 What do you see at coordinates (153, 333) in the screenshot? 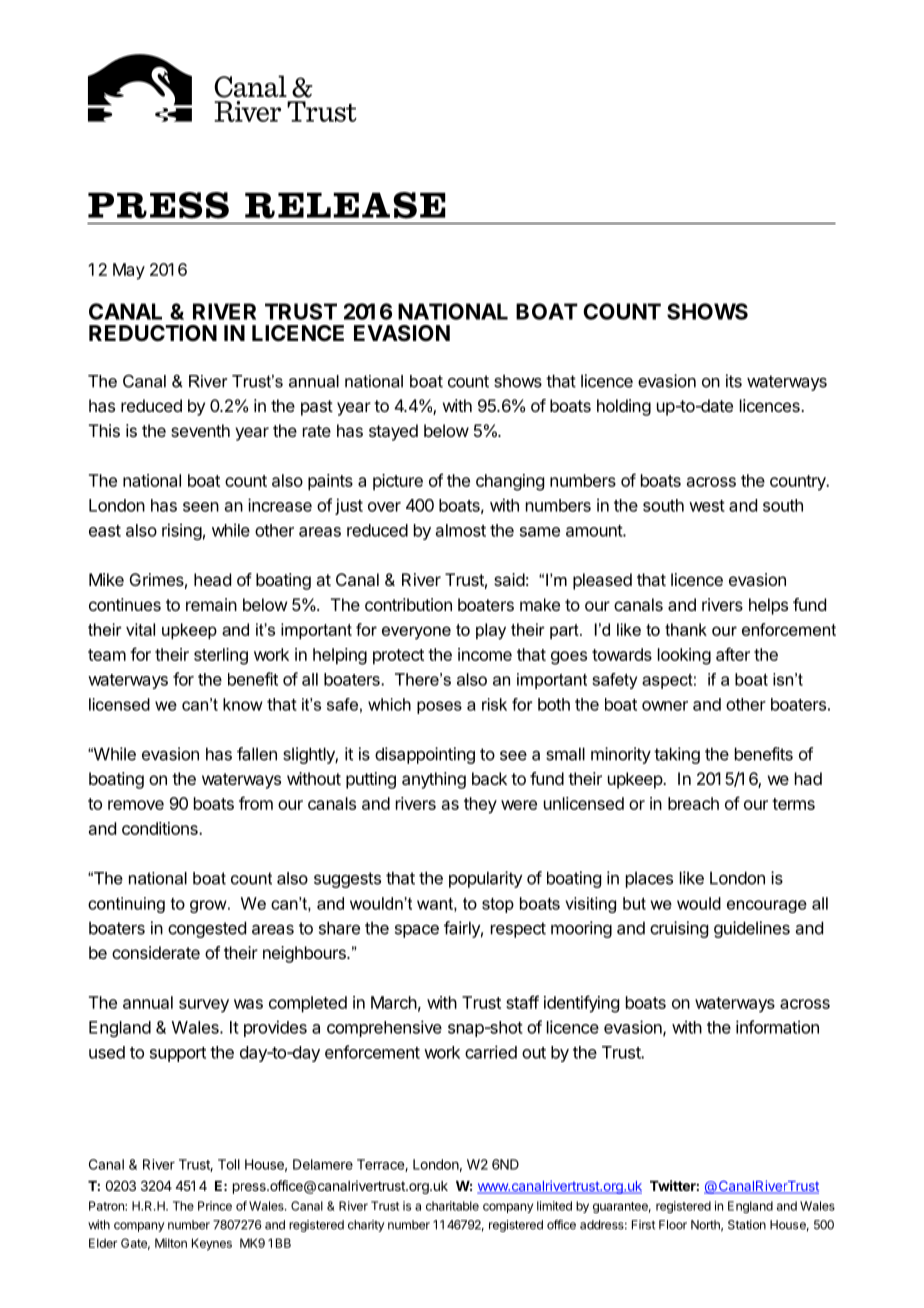
I see `REDUCTION` at bounding box center [153, 333].
